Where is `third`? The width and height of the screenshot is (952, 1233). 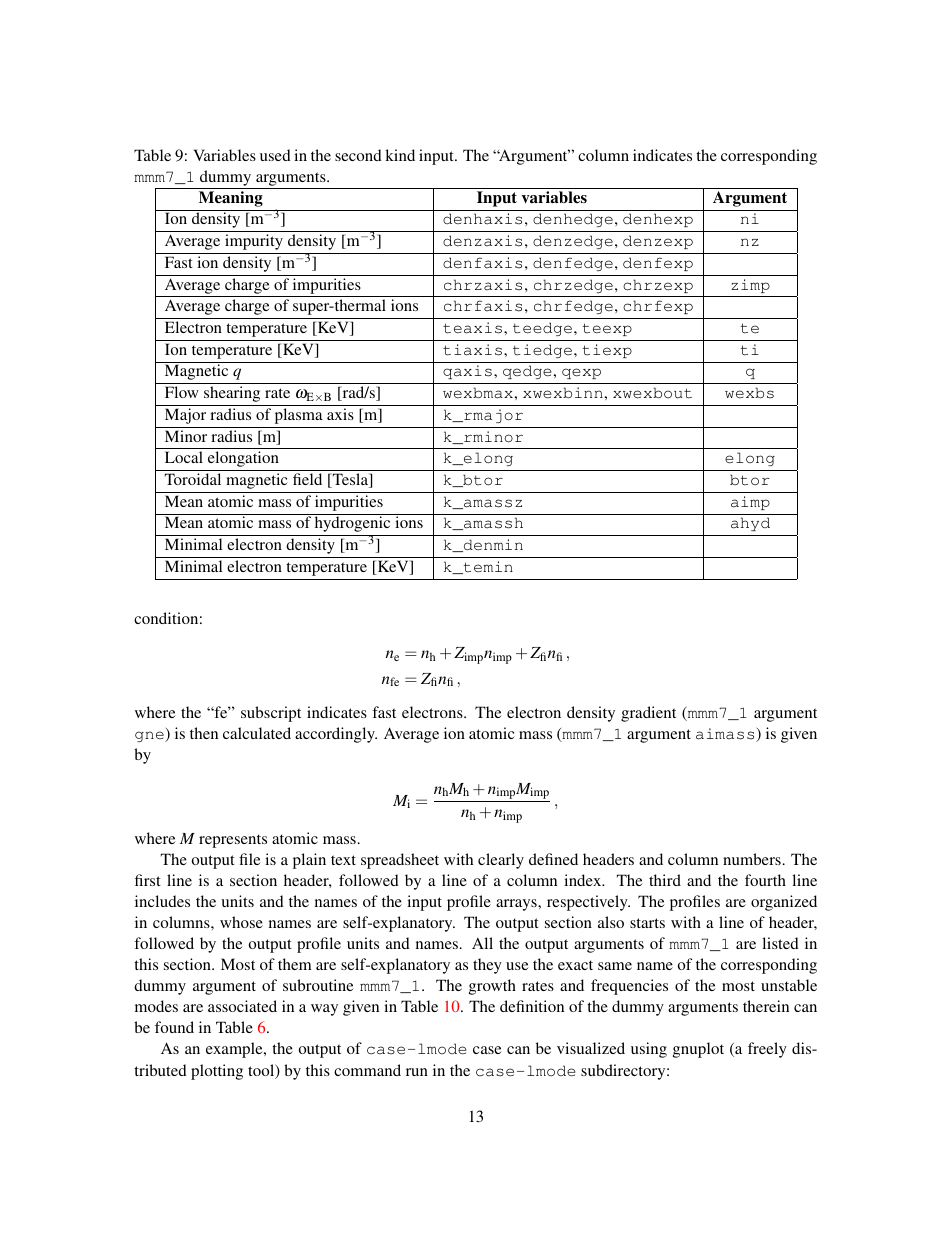 third is located at coordinates (665, 880).
